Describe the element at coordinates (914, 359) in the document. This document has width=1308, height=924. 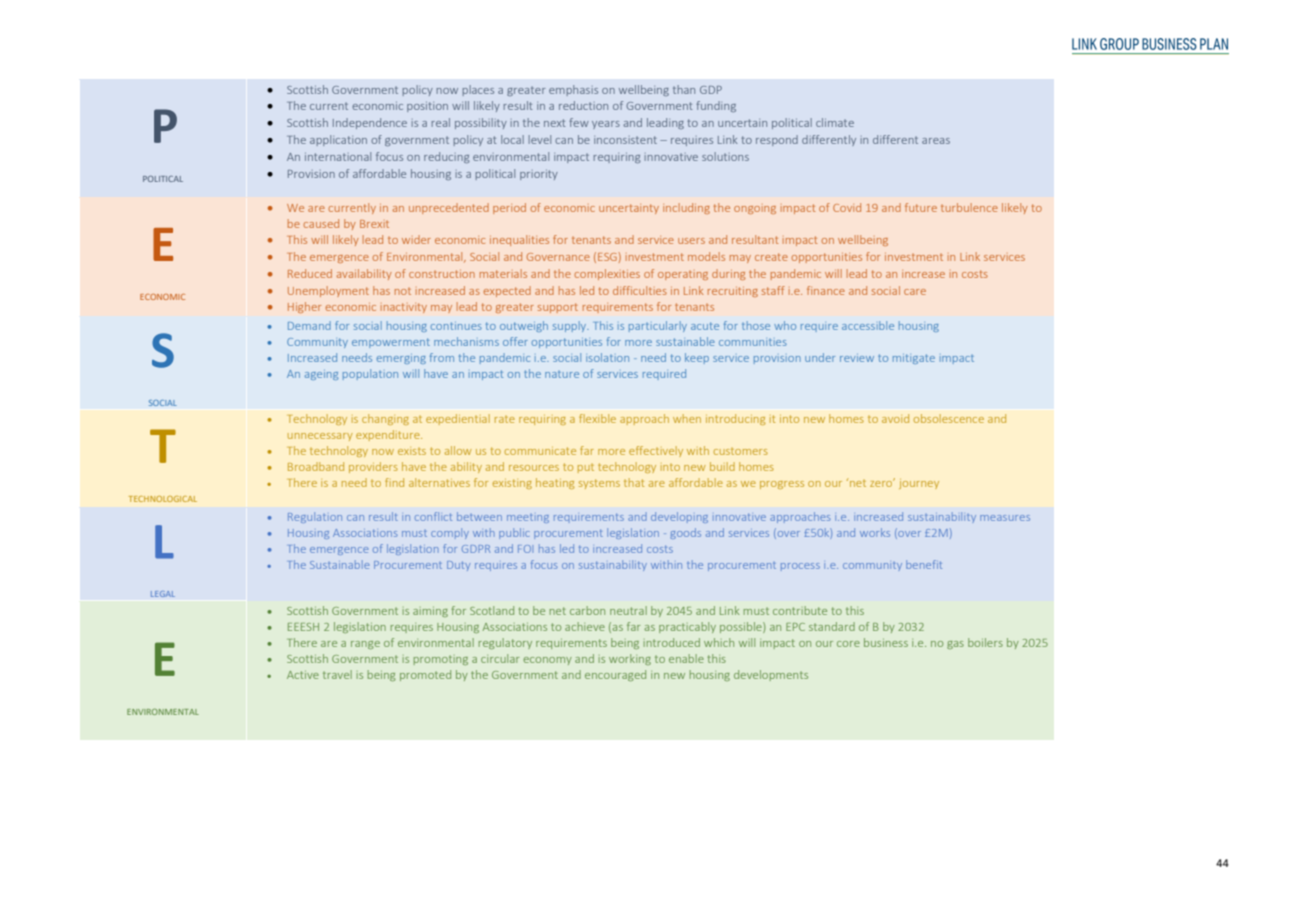
I see `mitigate` at that location.
